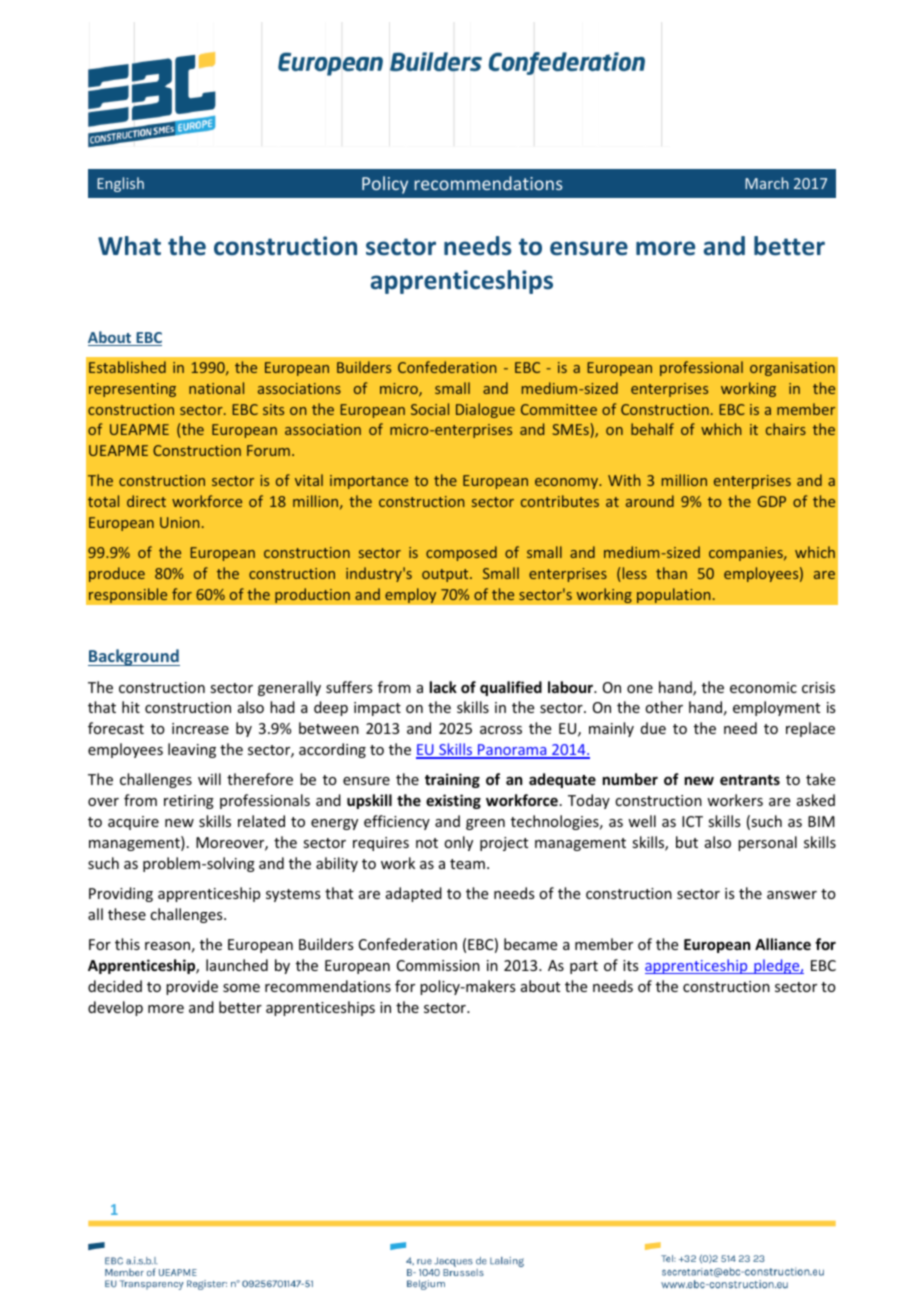  I want to click on responsible, so click(128, 595).
